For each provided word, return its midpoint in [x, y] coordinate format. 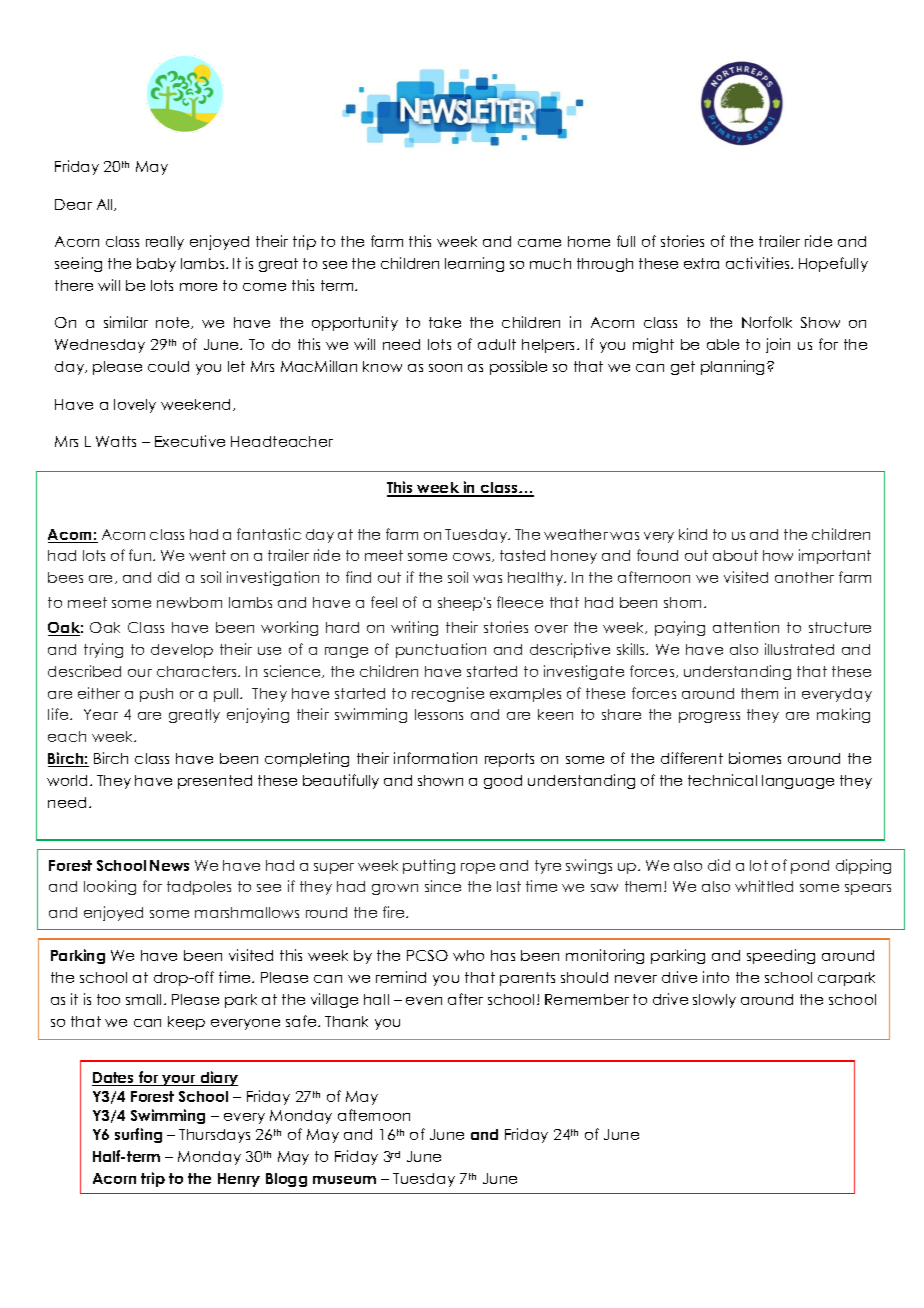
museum [344, 1180]
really [165, 243]
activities [759, 263]
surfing [138, 1135]
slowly [714, 1001]
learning [474, 264]
